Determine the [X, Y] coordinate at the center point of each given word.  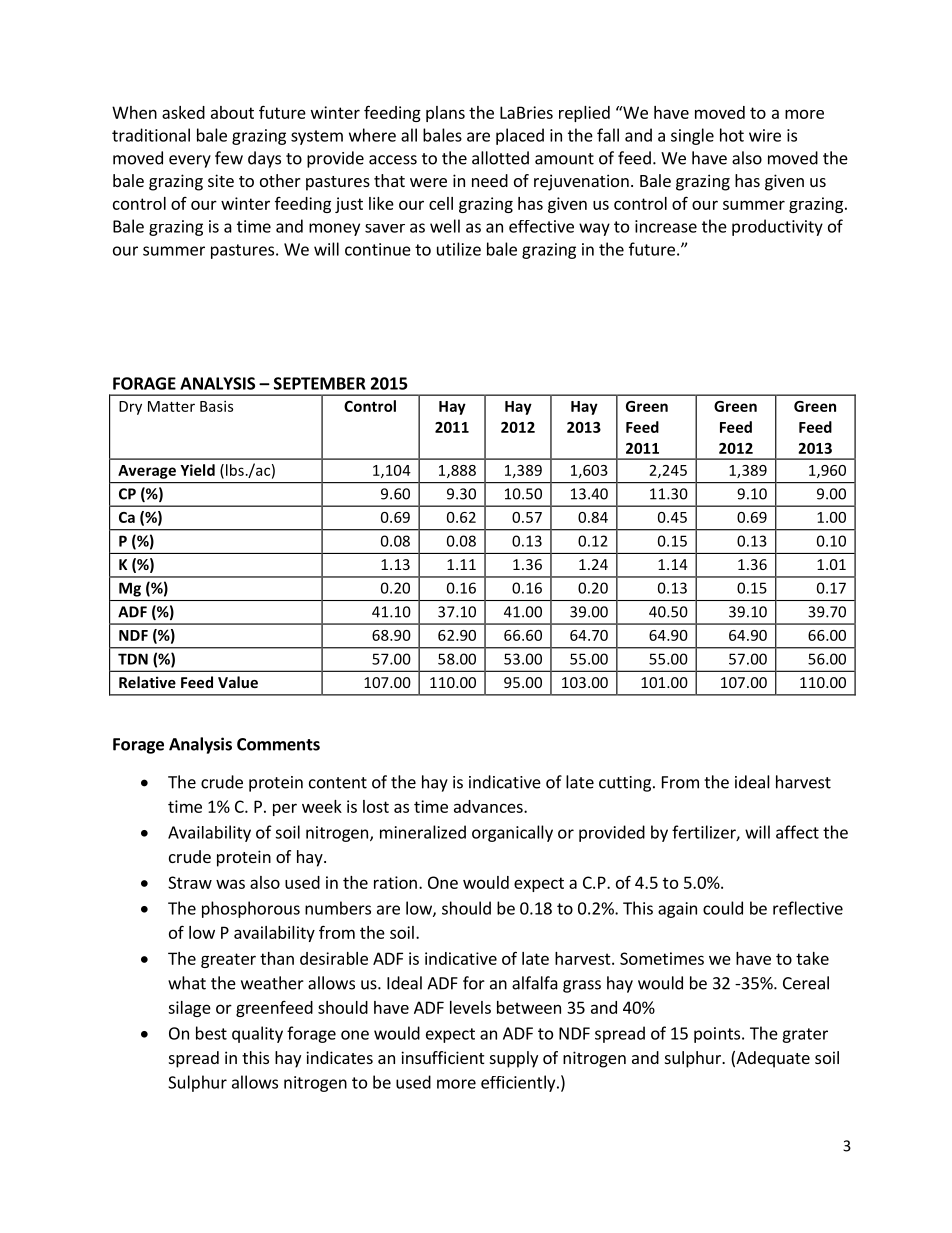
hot [732, 135]
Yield [197, 470]
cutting [625, 784]
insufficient [442, 1057]
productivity [777, 227]
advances [489, 806]
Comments [278, 744]
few [229, 158]
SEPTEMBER [320, 383]
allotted [500, 158]
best [211, 1033]
